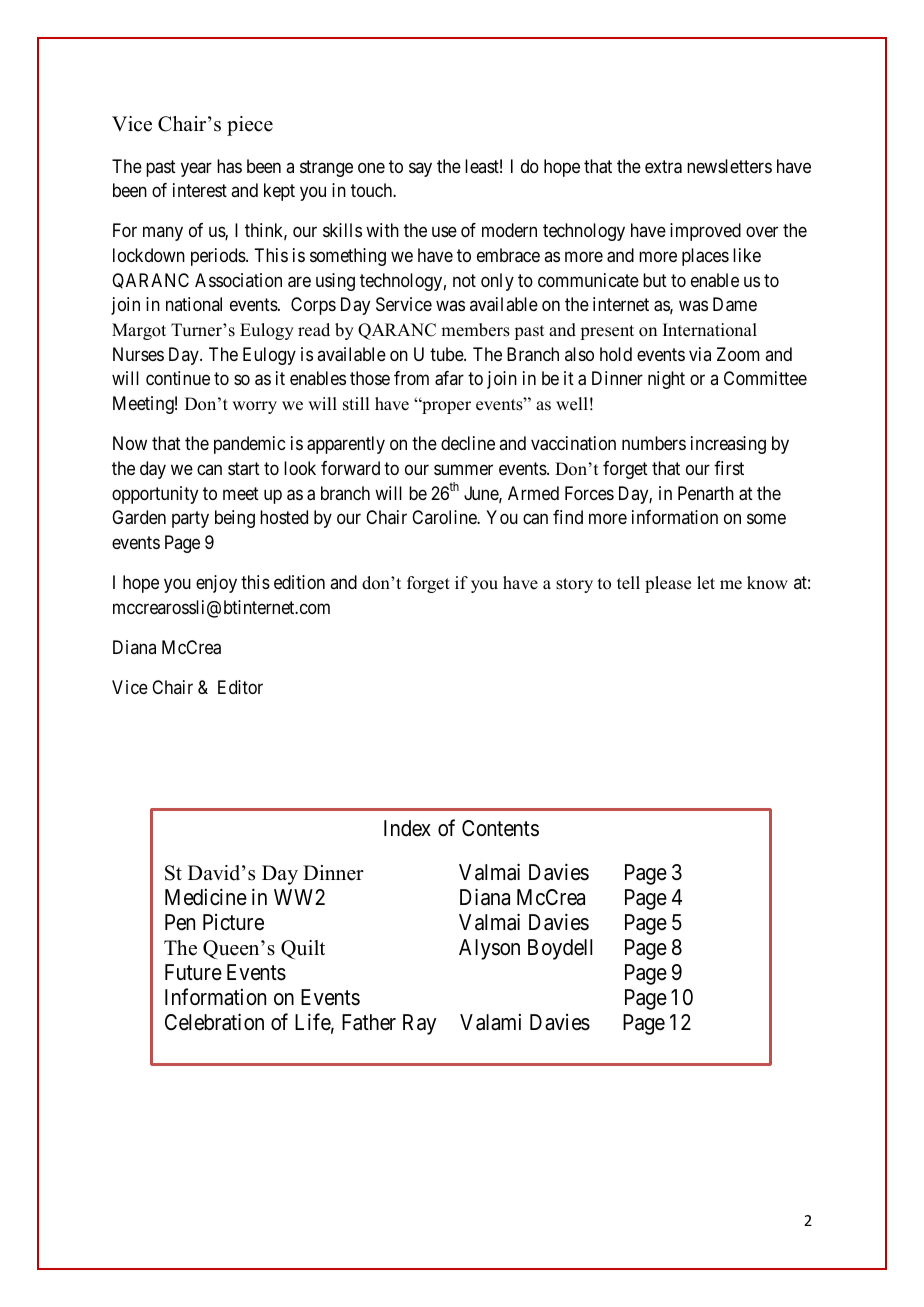  Describe the element at coordinates (240, 687) in the screenshot. I see `Editor` at that location.
